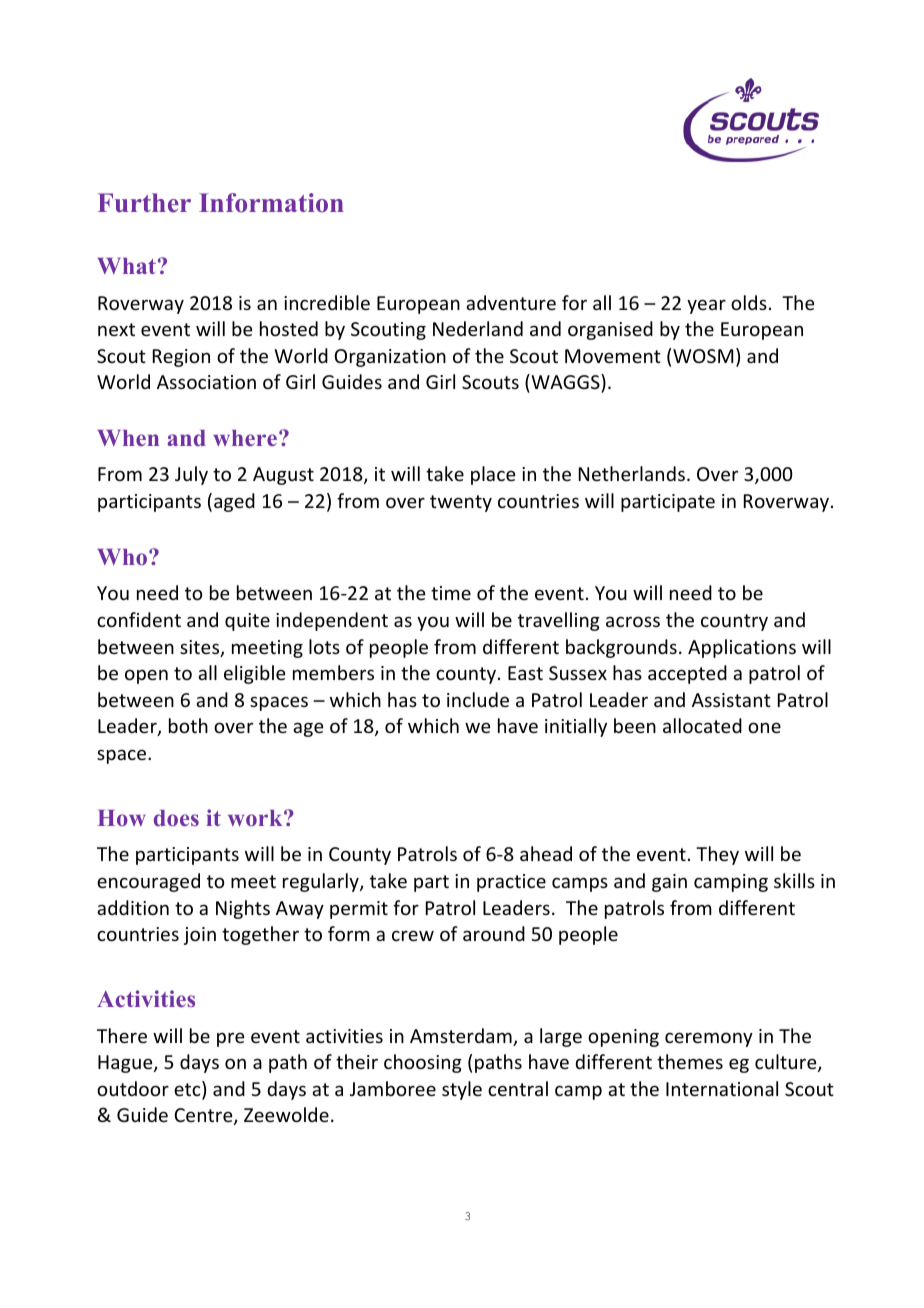 The width and height of the page is (924, 1308). Describe the element at coordinates (254, 674) in the page. I see `eligible` at that location.
